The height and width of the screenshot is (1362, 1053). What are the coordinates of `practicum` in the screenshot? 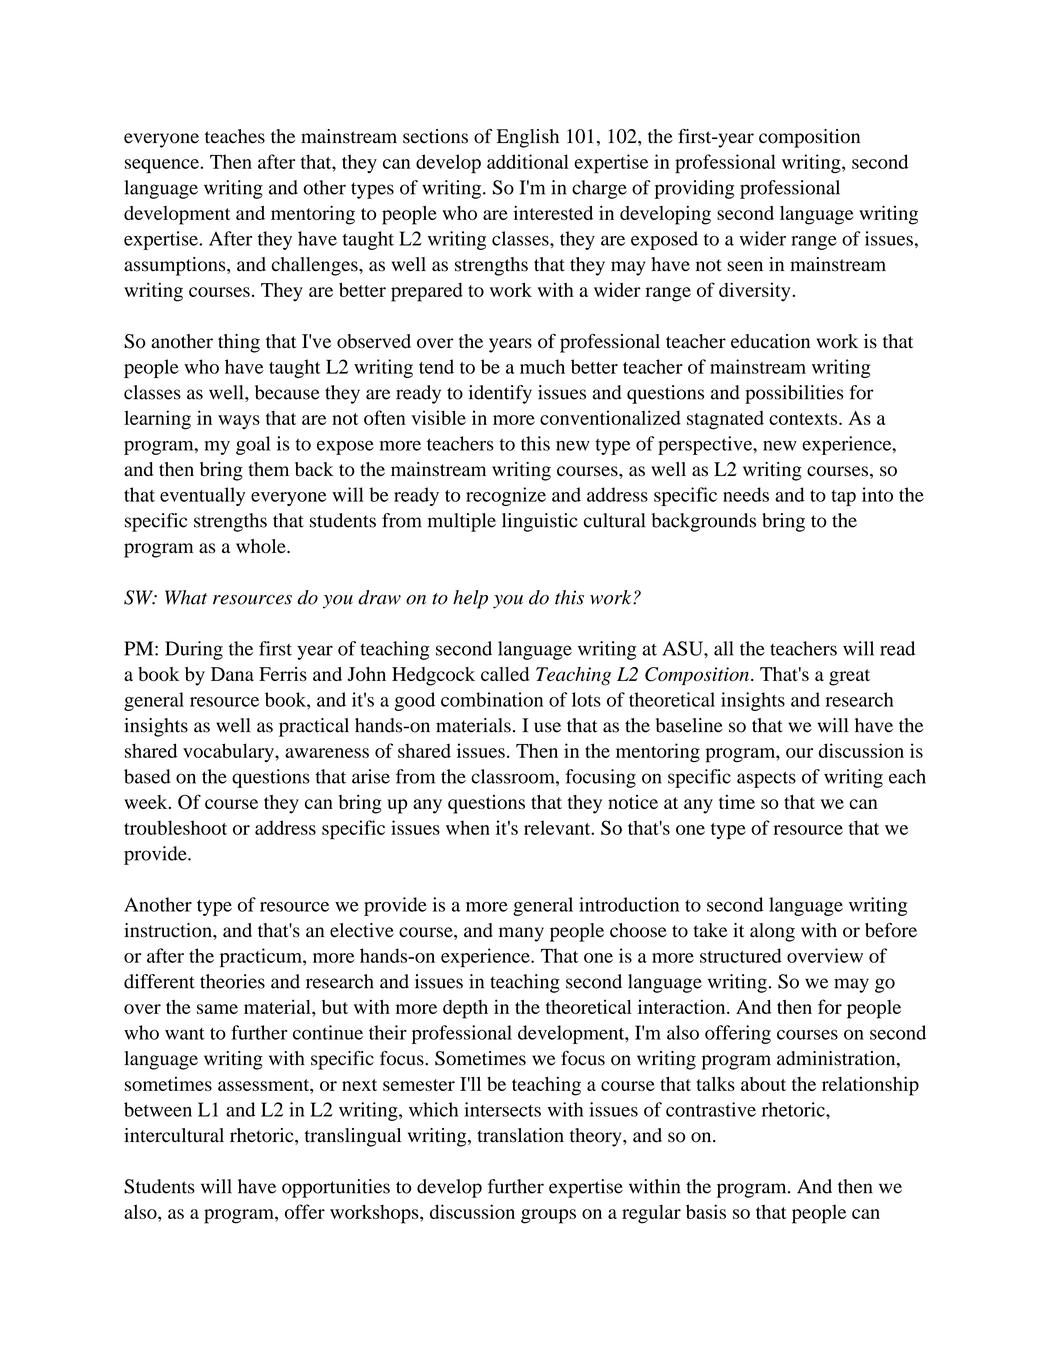 It's located at (262, 957).
